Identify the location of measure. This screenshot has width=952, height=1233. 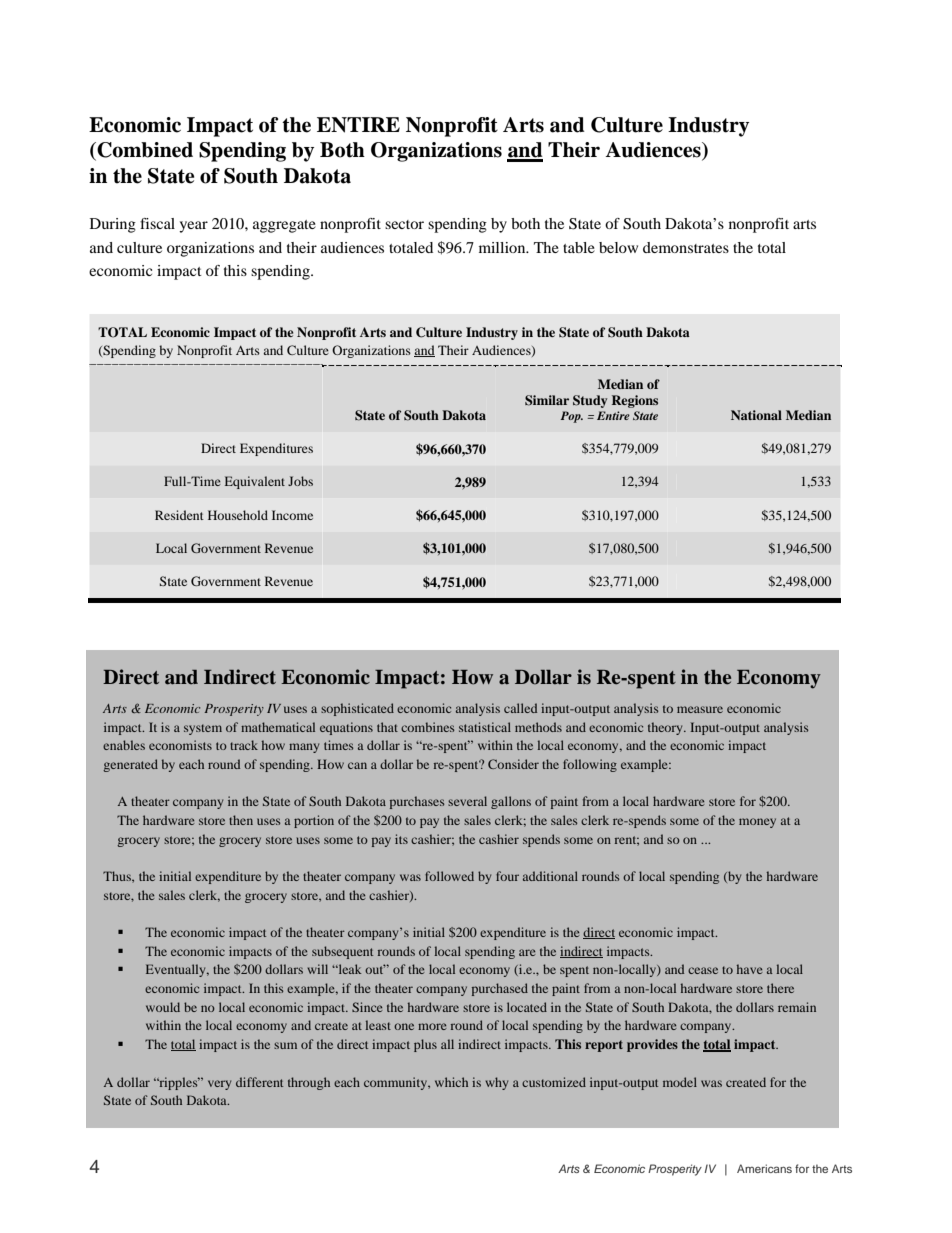
(700, 709).
